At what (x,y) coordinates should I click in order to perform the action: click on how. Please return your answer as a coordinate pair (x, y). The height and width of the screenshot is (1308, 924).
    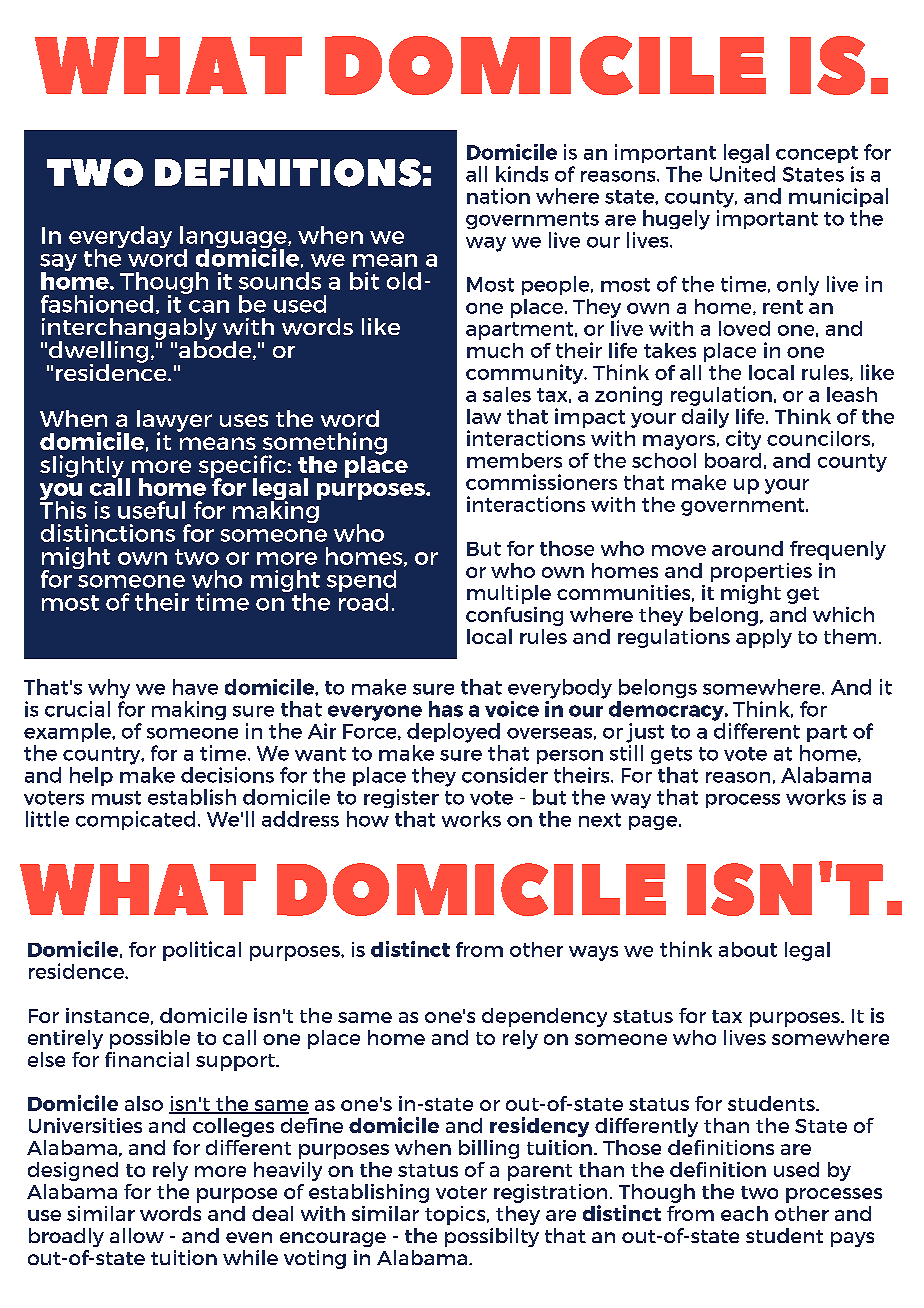
    Looking at the image, I should click on (368, 819).
